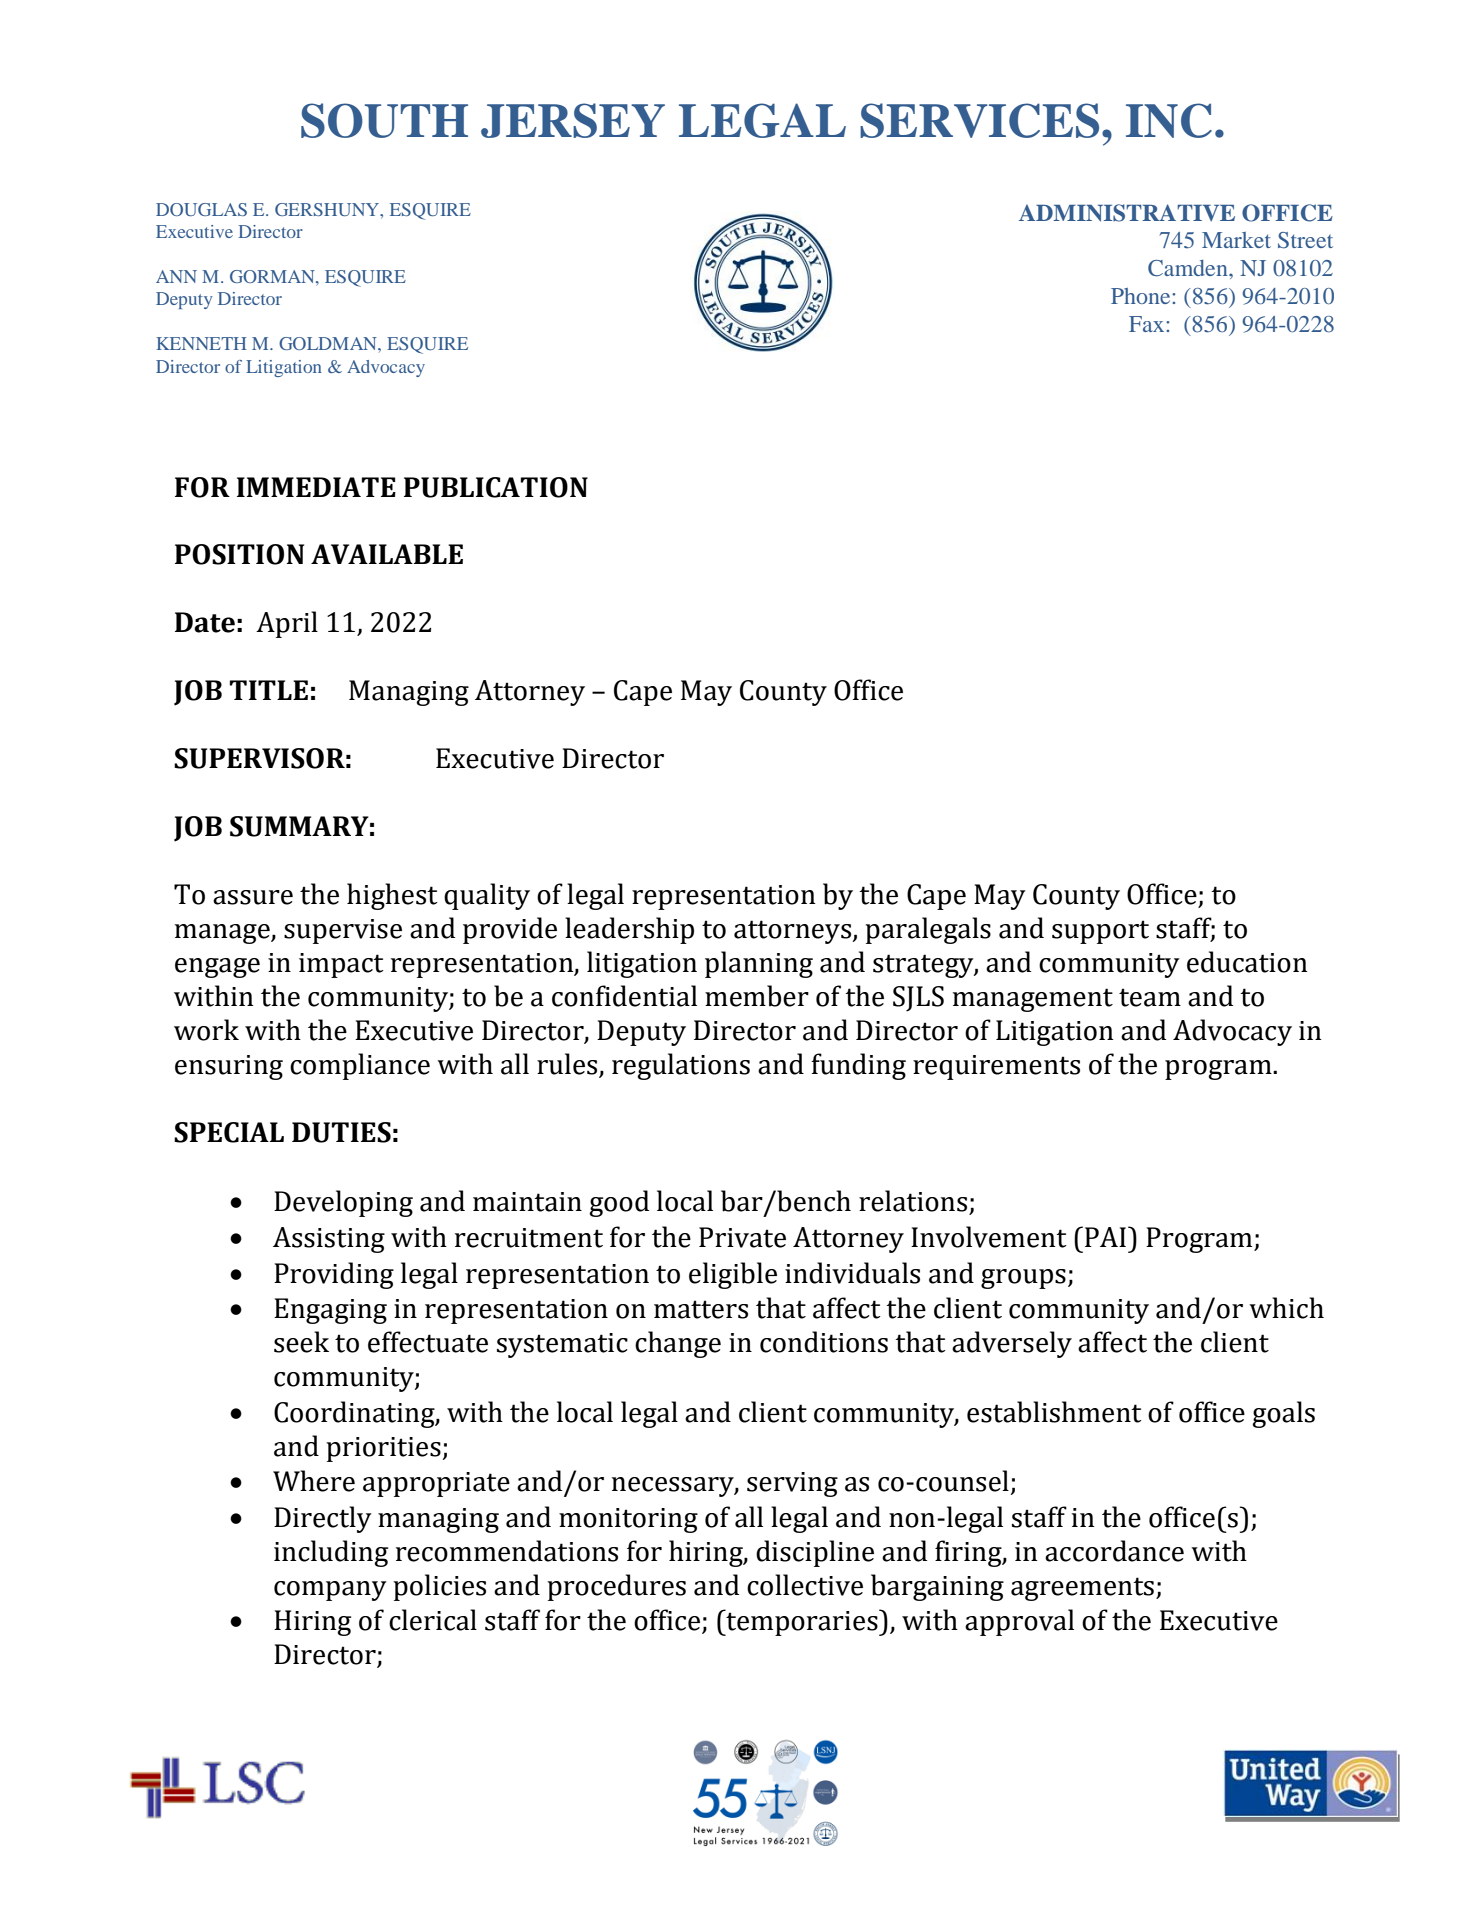  What do you see at coordinates (805, 1585) in the page?
I see `collective` at bounding box center [805, 1585].
